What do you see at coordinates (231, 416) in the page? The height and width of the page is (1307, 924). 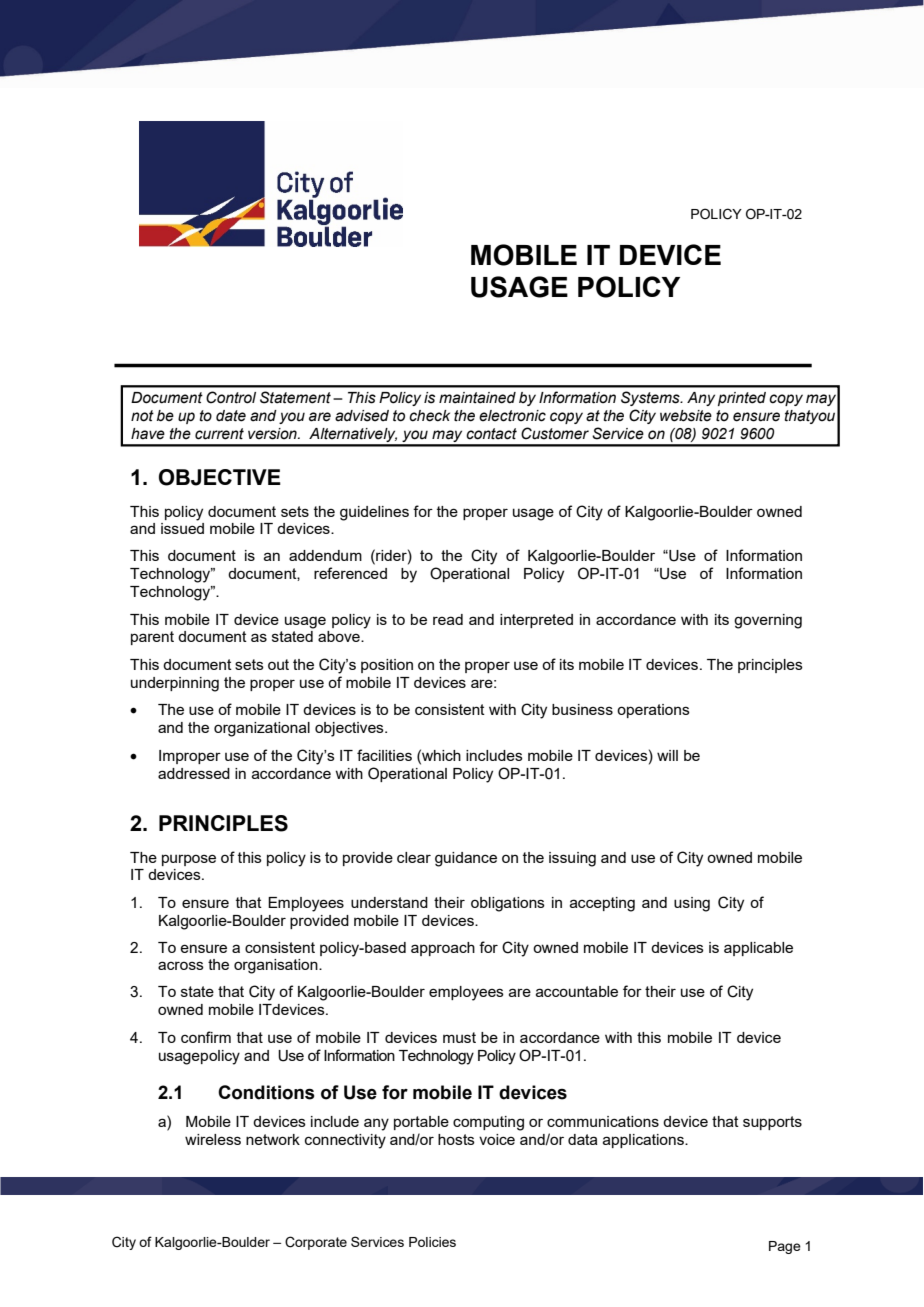 I see `date` at bounding box center [231, 416].
